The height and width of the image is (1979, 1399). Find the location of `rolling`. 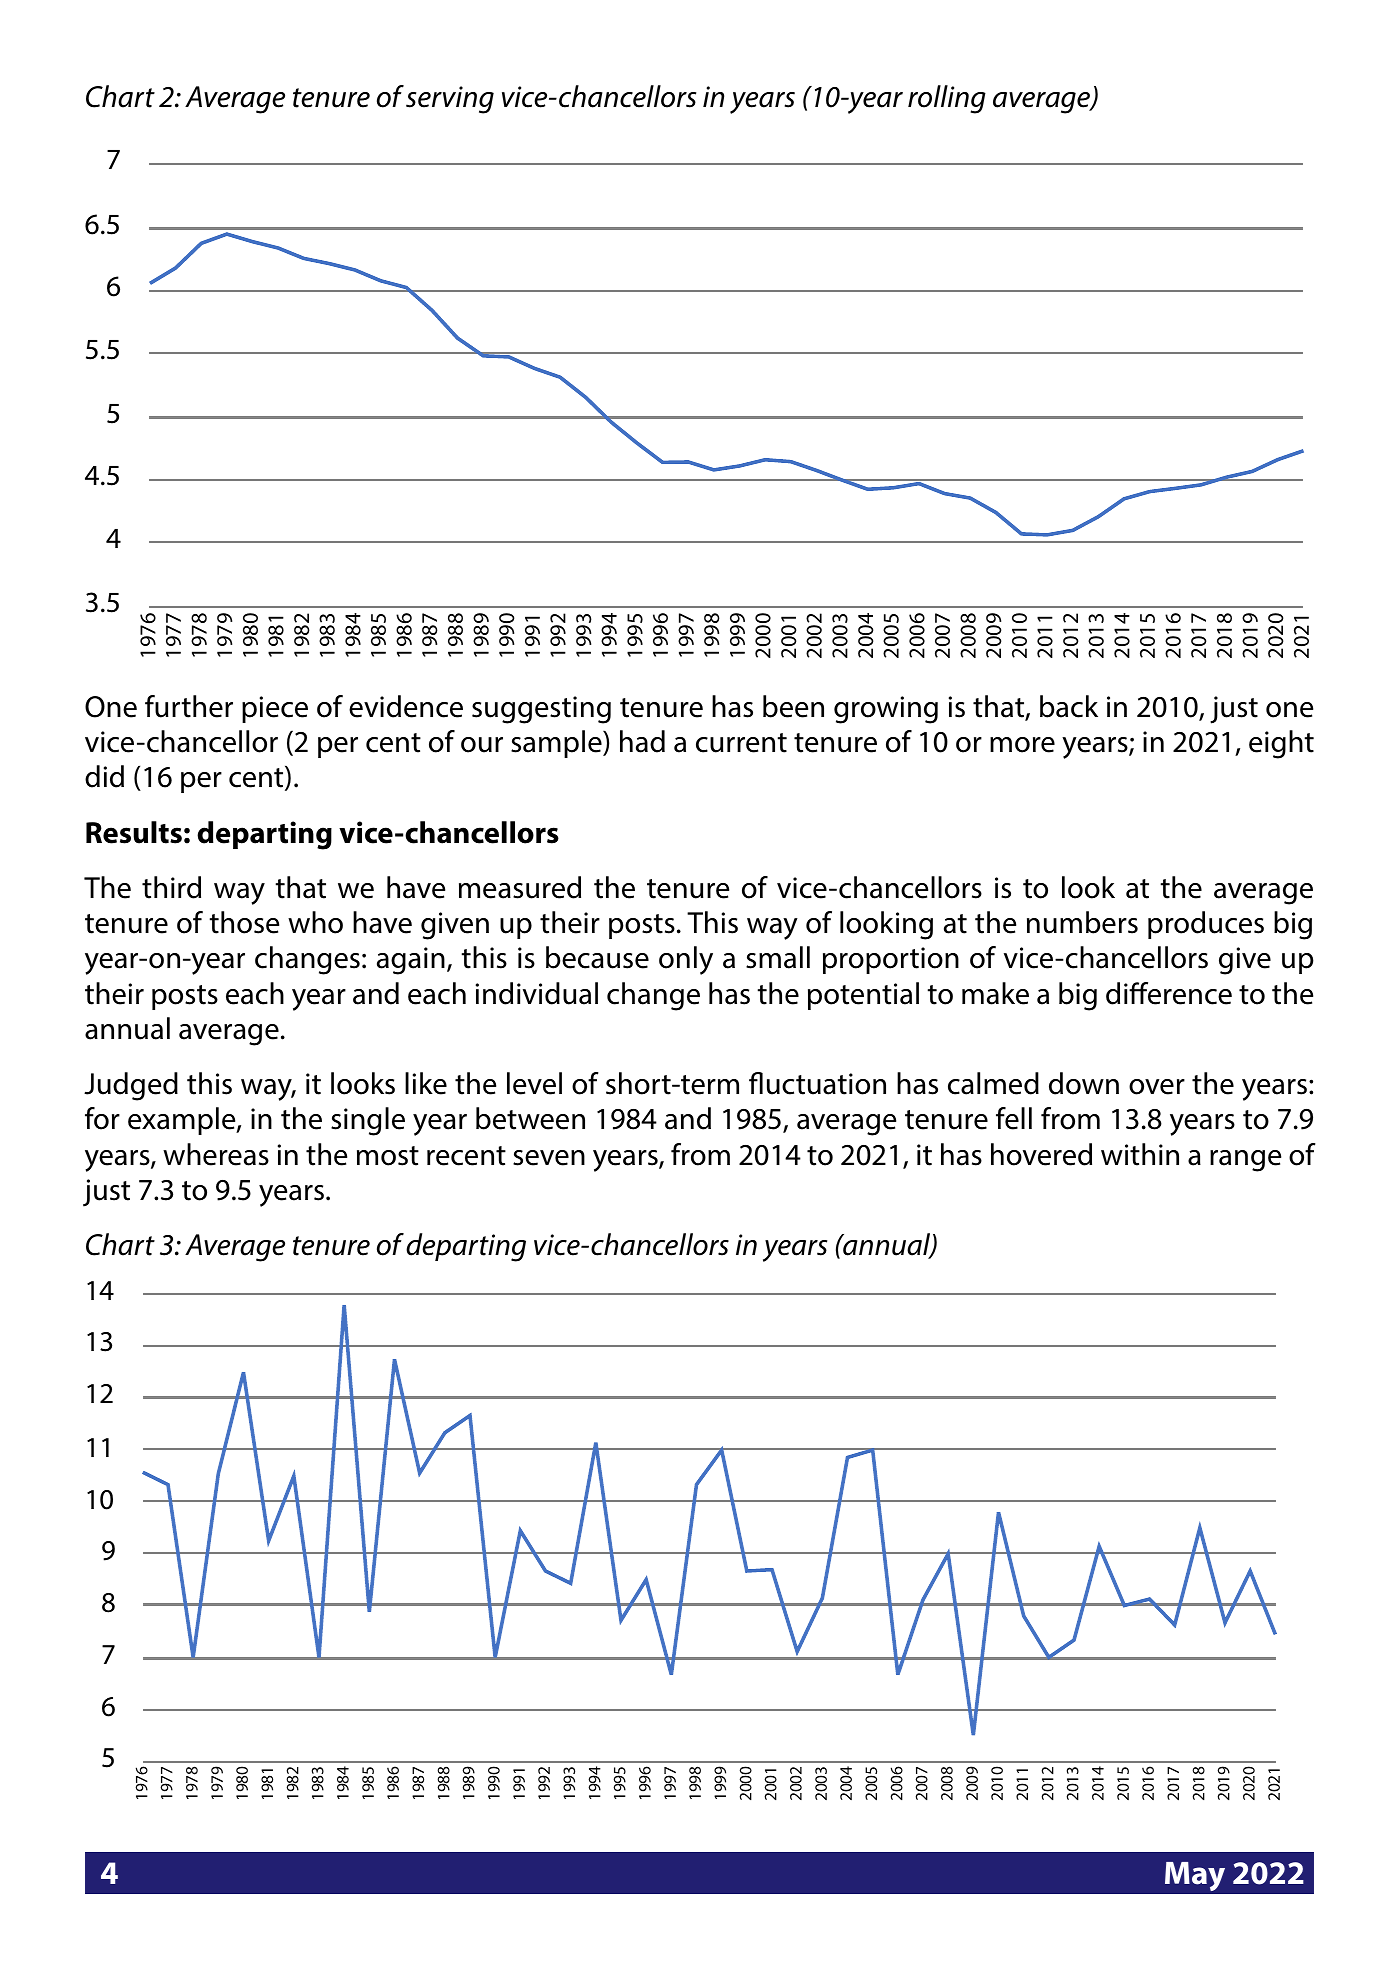

rolling is located at coordinates (947, 99).
